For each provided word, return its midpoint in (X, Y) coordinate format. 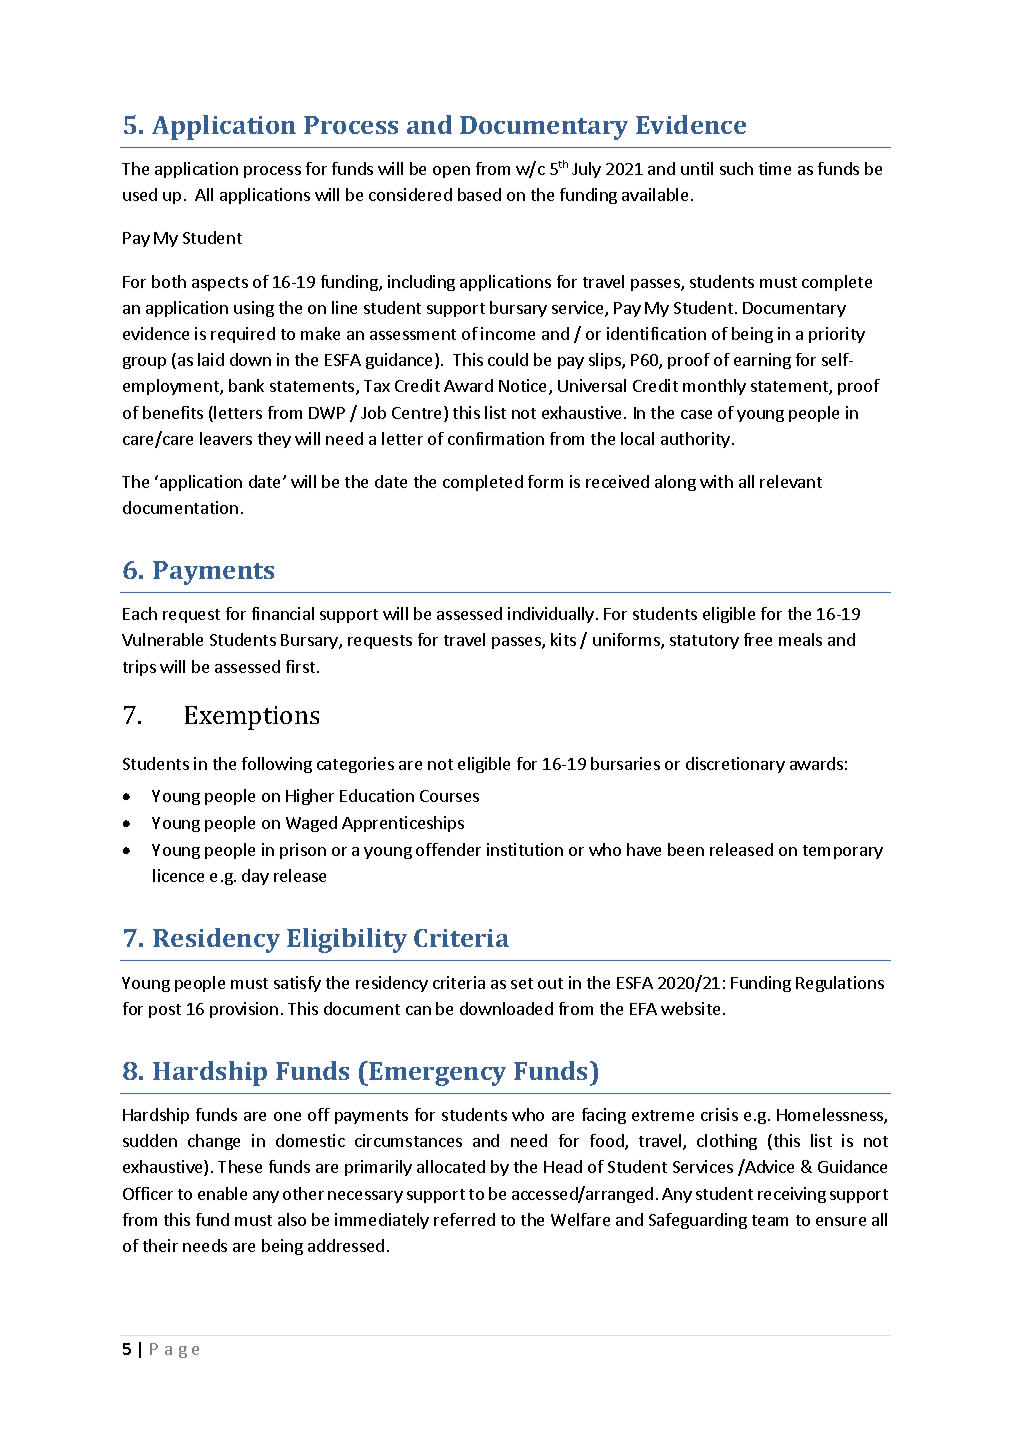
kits (563, 639)
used (140, 194)
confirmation (496, 438)
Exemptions (252, 718)
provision (244, 1010)
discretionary (735, 765)
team (770, 1220)
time (775, 168)
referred (464, 1219)
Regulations (840, 984)
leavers (226, 438)
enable (222, 1193)
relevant (791, 481)
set (522, 983)
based (479, 194)
